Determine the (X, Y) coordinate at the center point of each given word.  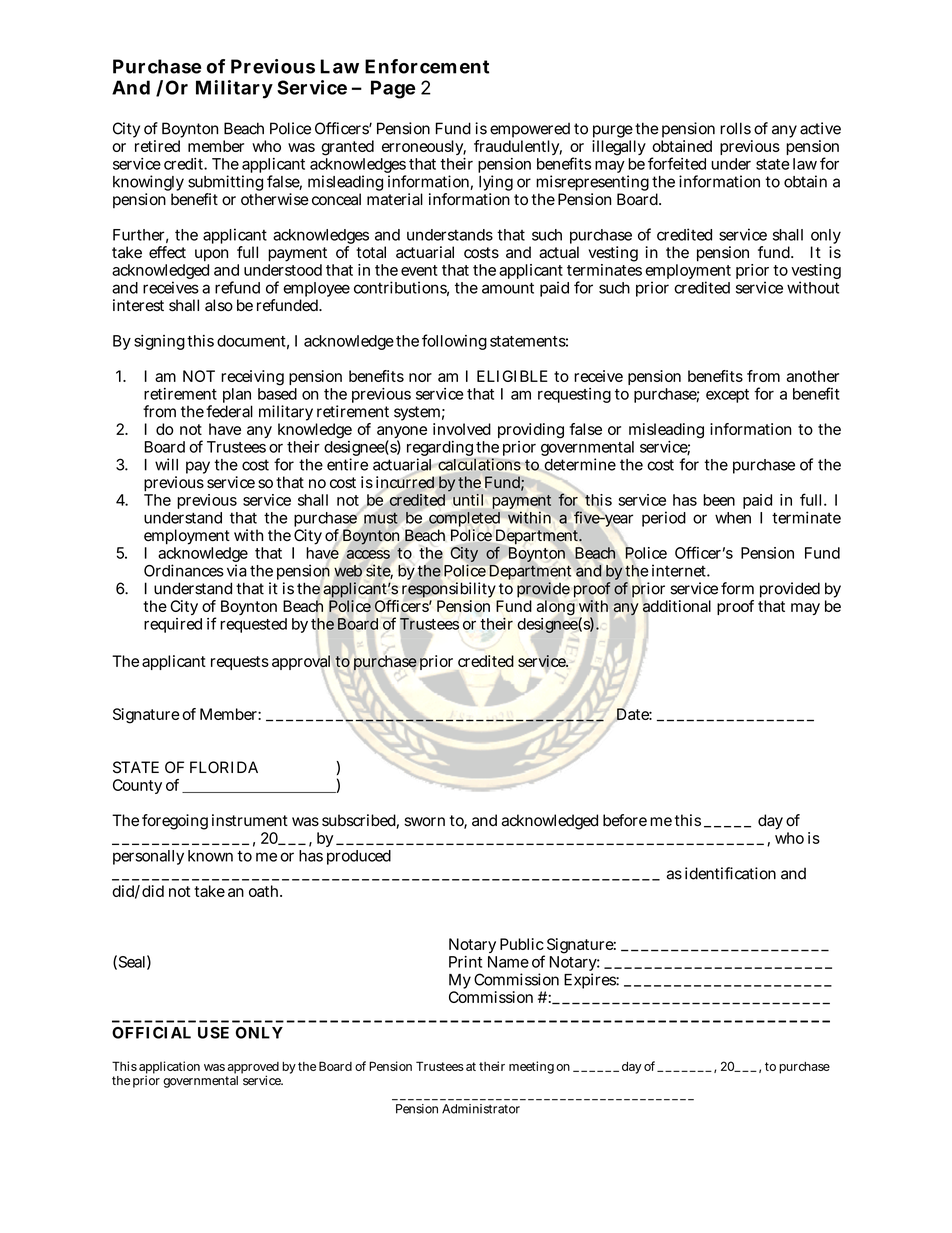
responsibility (450, 591)
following (454, 342)
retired (157, 146)
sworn (424, 822)
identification (730, 873)
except (727, 396)
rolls (735, 128)
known (210, 856)
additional (677, 606)
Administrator (481, 1109)
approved (253, 1069)
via (237, 570)
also (219, 305)
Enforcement (427, 66)
